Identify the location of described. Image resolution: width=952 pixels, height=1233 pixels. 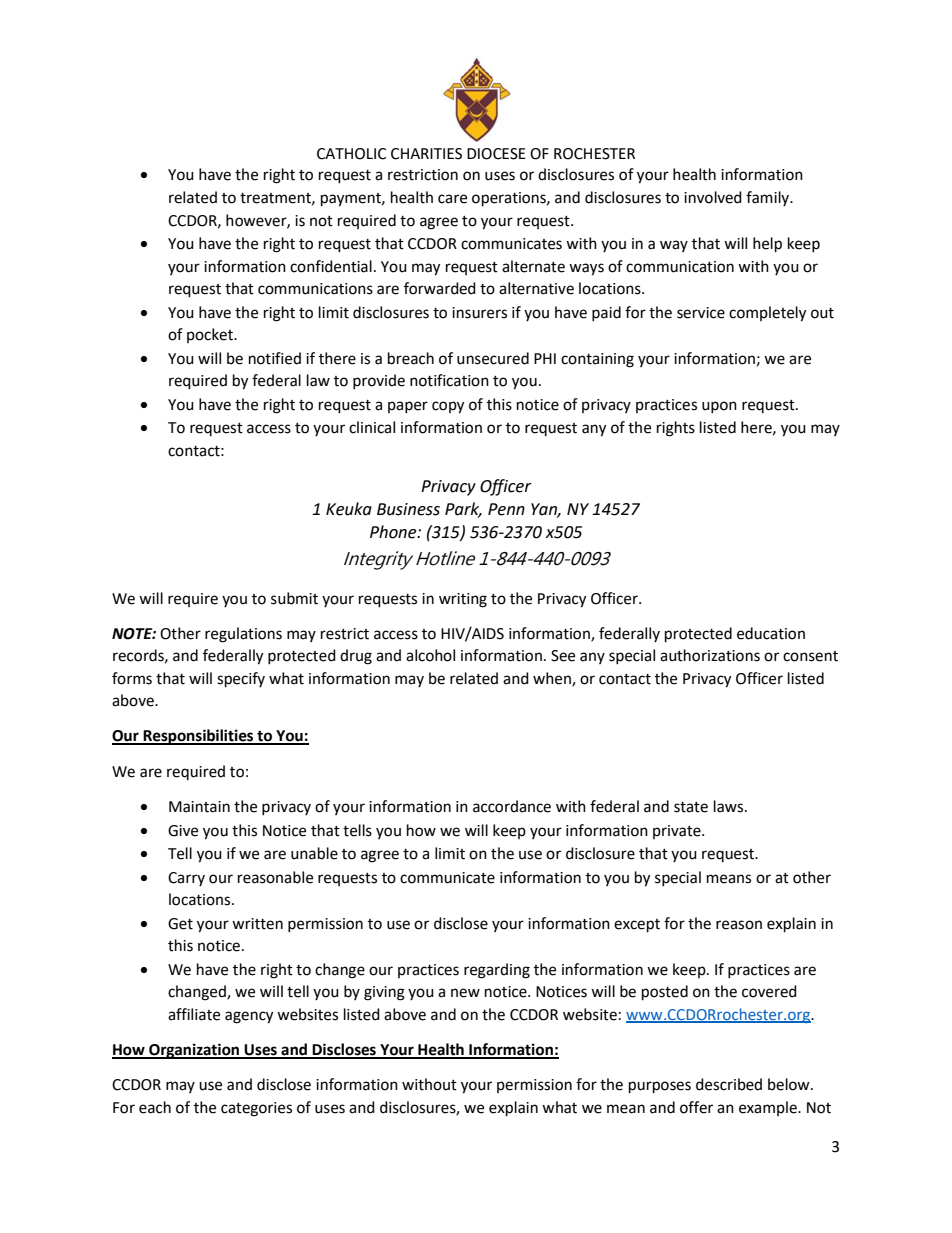
(729, 1084).
